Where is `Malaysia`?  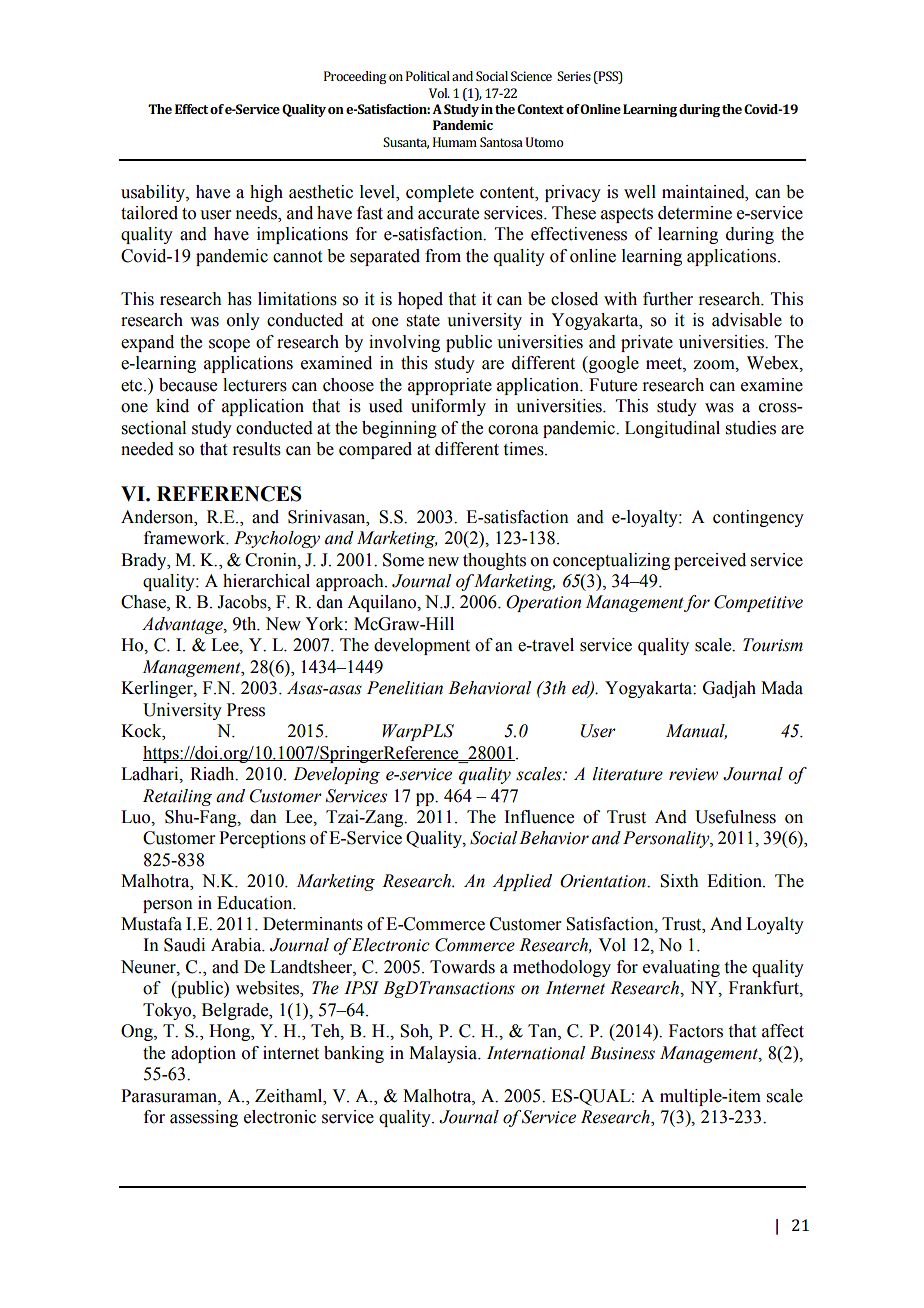
Malaysia is located at coordinates (444, 1054).
